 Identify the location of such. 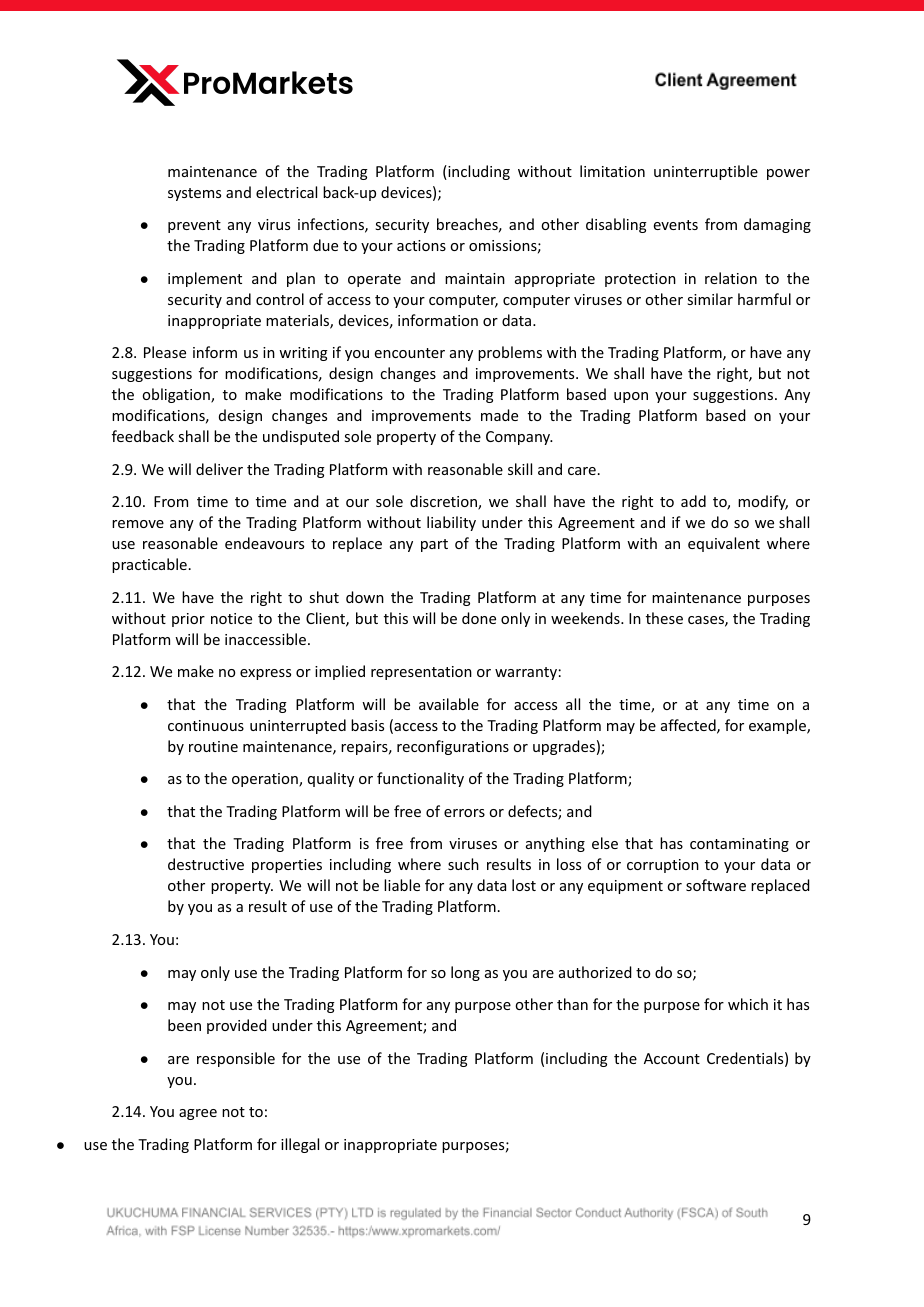
(463, 864).
